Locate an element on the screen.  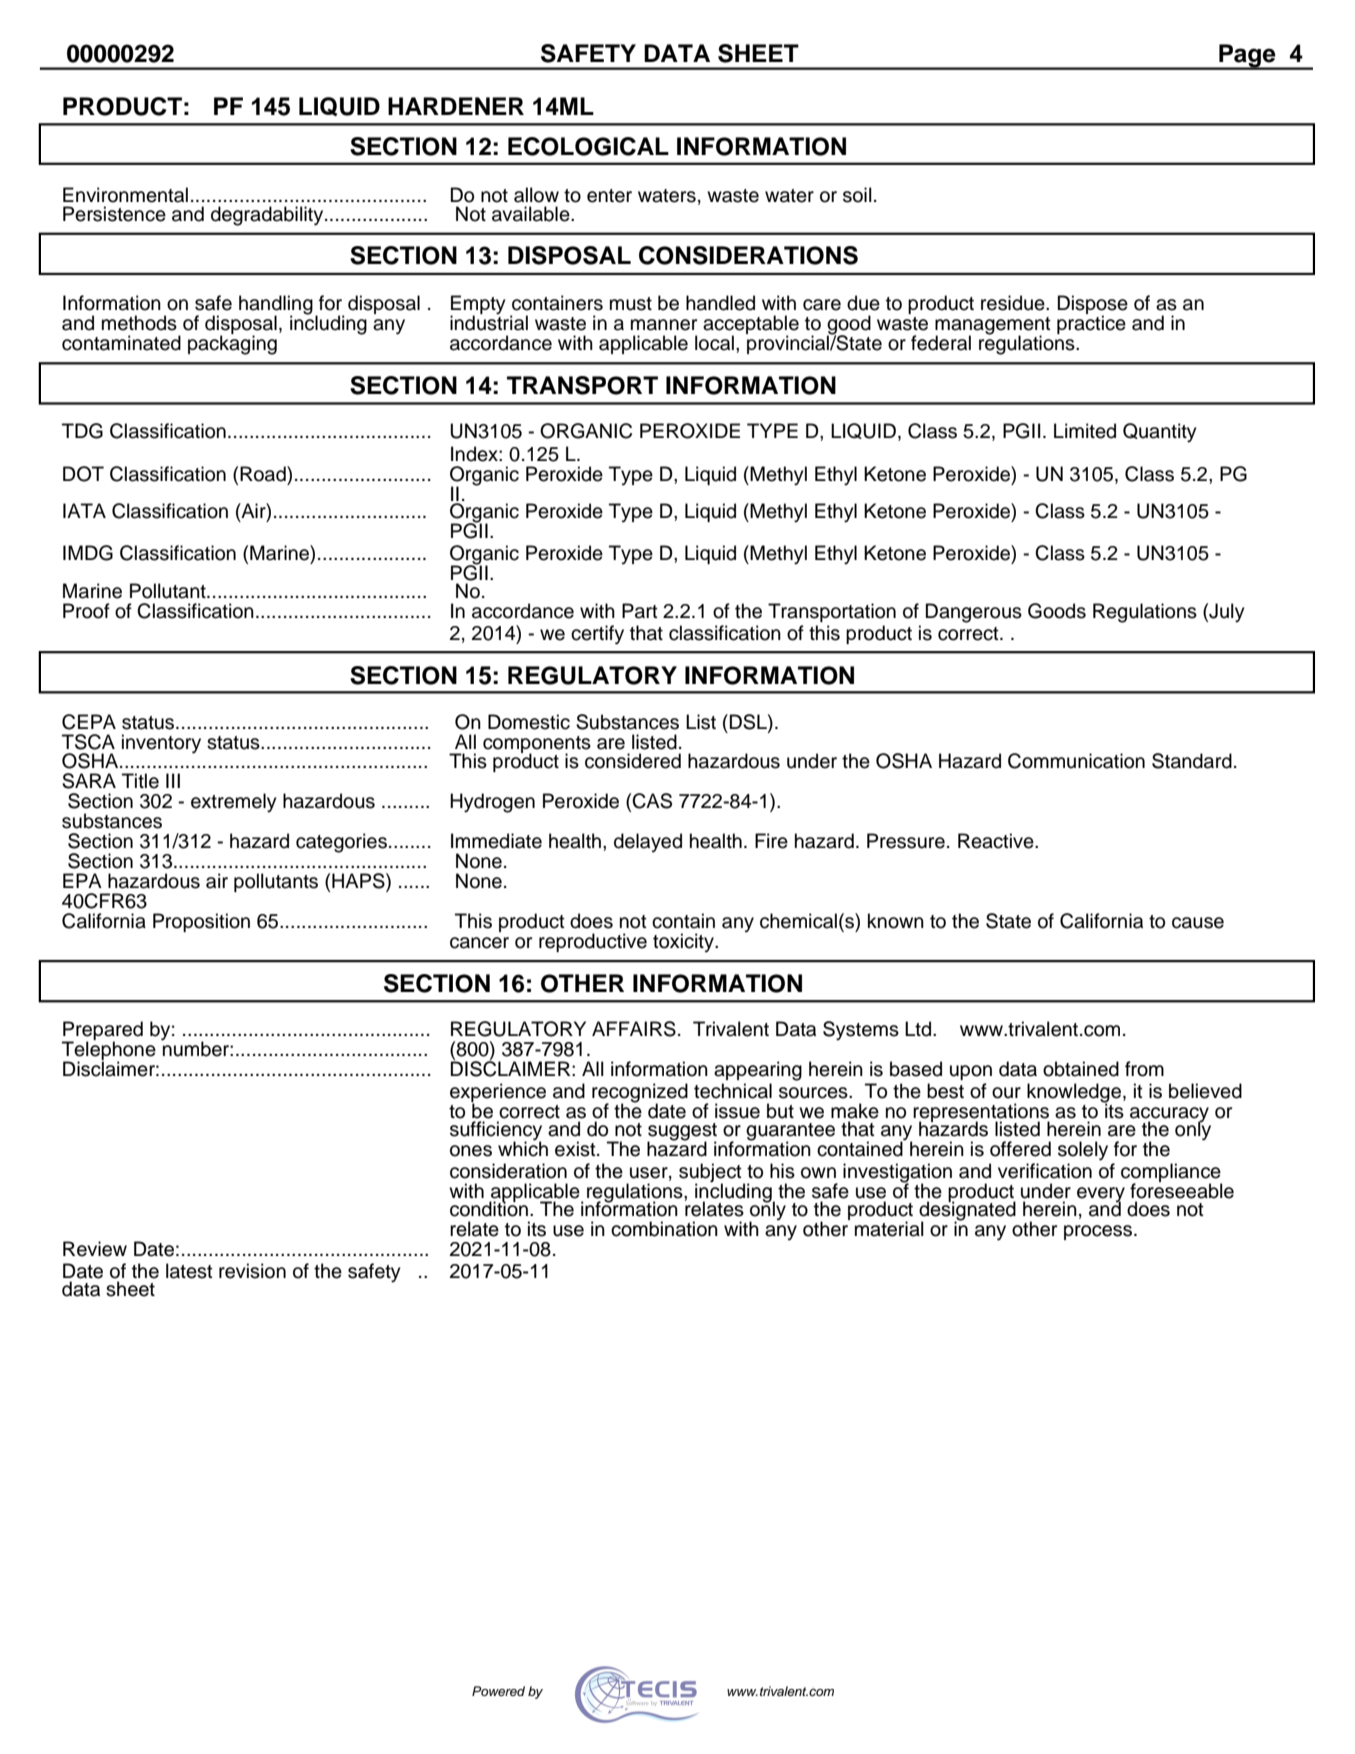
Environmental is located at coordinates (125, 195).
